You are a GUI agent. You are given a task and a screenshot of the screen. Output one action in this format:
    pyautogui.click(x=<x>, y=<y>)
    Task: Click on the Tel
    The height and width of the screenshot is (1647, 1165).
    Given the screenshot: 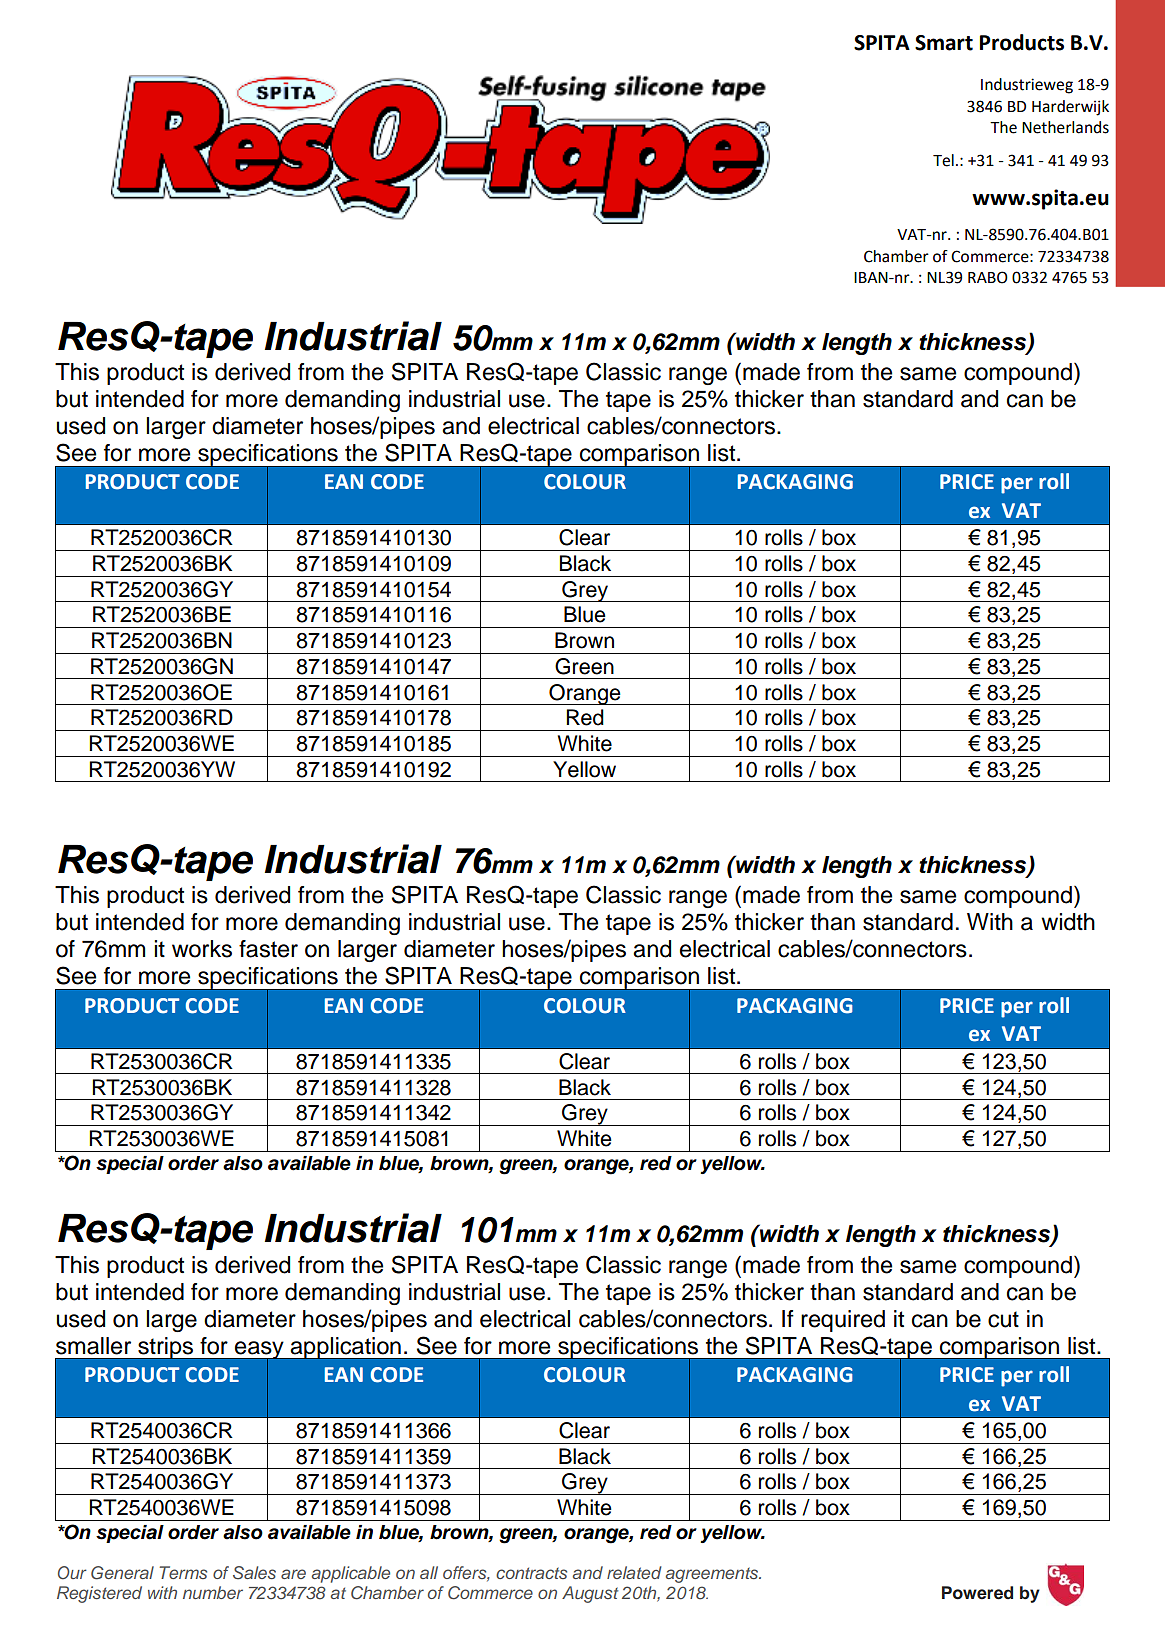 What is the action you would take?
    pyautogui.click(x=943, y=160)
